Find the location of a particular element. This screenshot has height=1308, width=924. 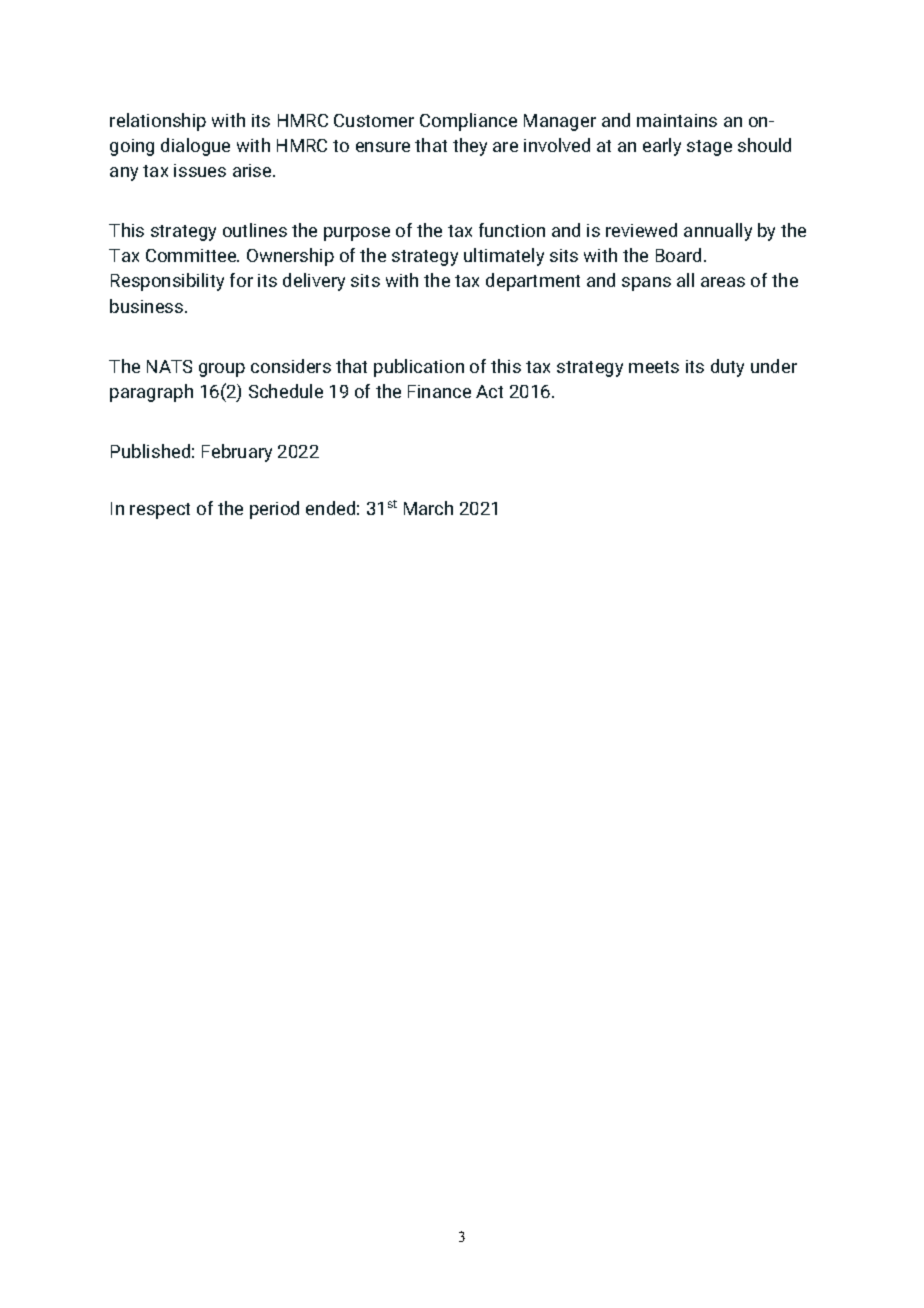

relationship is located at coordinates (158, 122).
